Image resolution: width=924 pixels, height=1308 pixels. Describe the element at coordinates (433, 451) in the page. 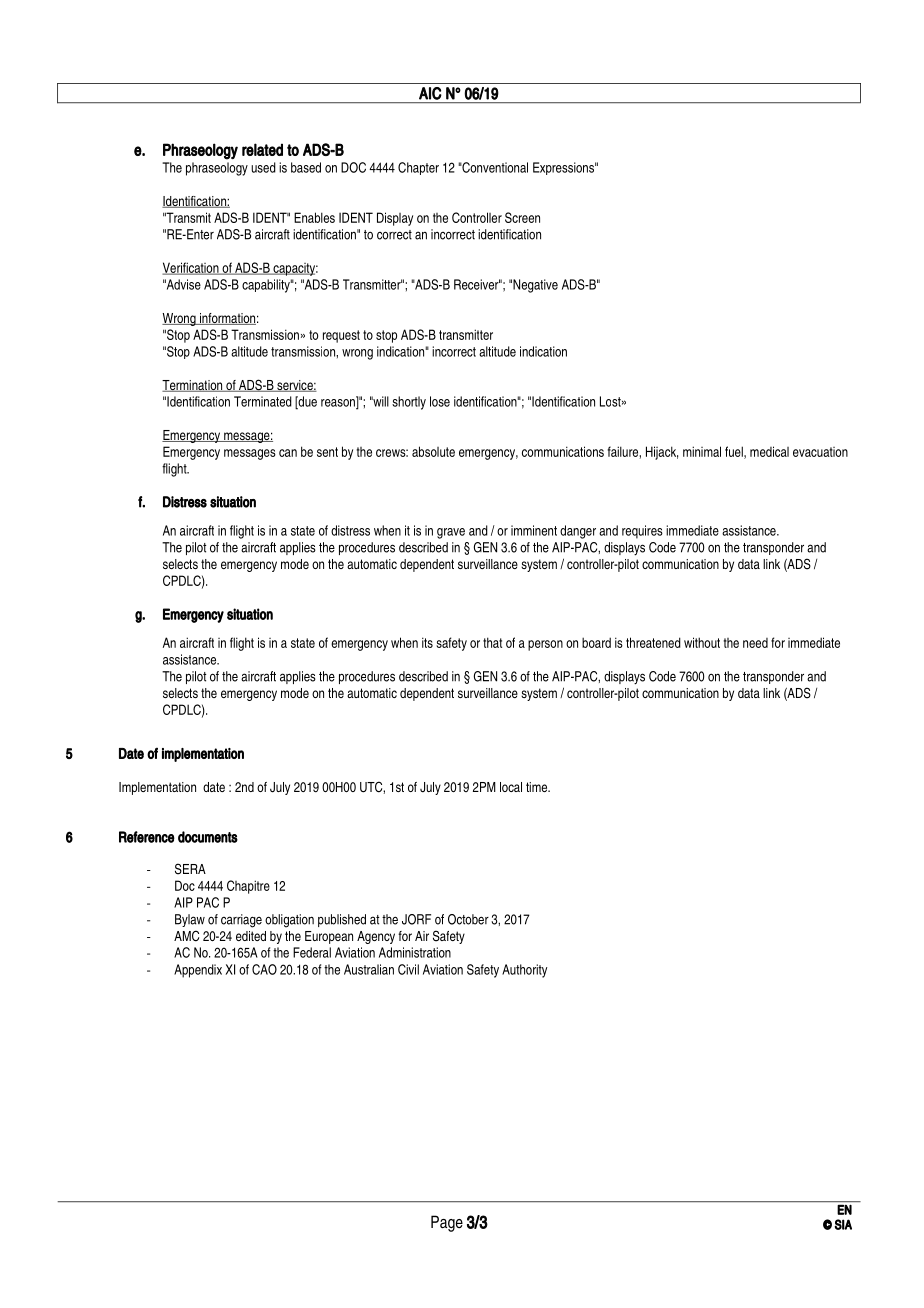

I see `absolute` at that location.
